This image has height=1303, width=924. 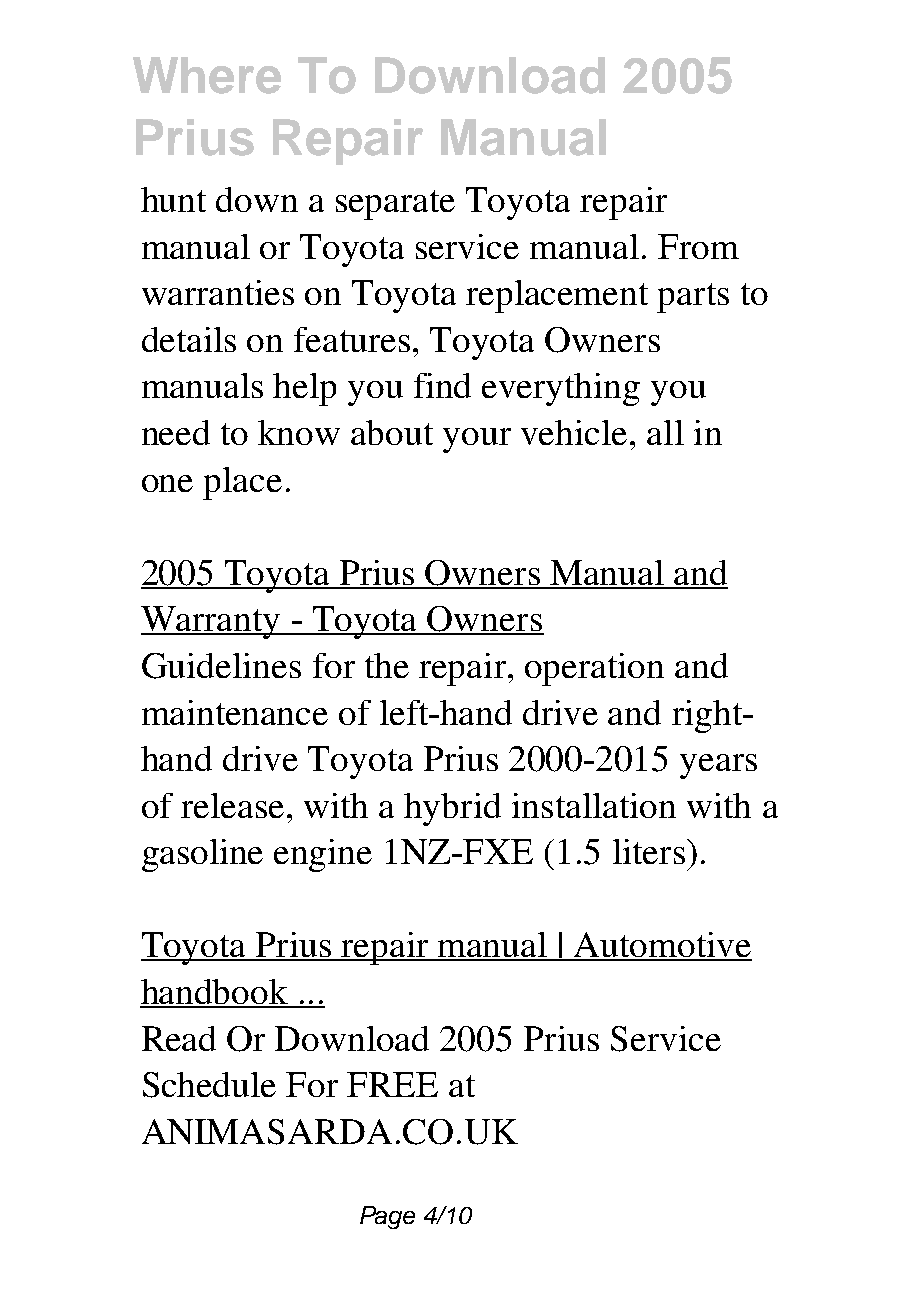 I want to click on Where, so click(x=207, y=75).
